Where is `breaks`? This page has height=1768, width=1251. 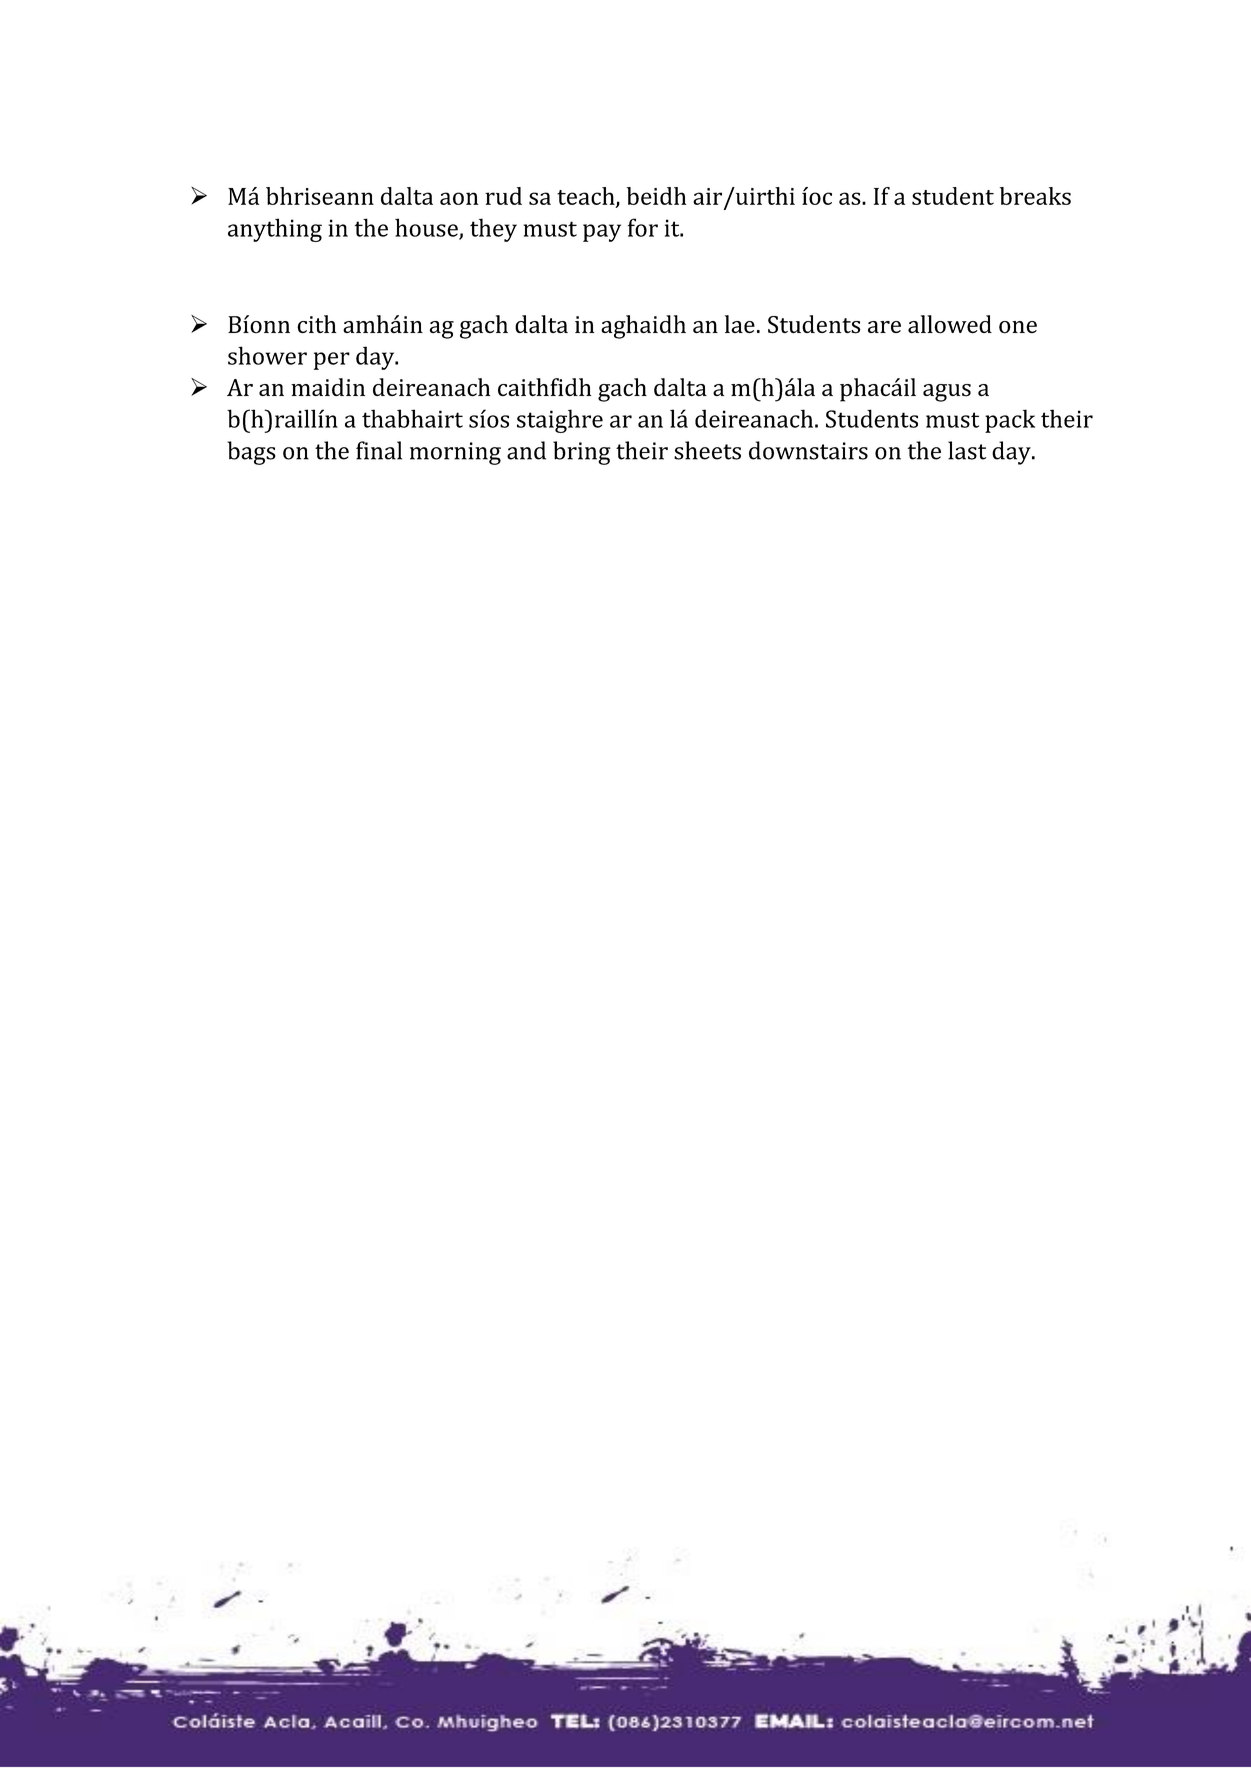 breaks is located at coordinates (1035, 196).
